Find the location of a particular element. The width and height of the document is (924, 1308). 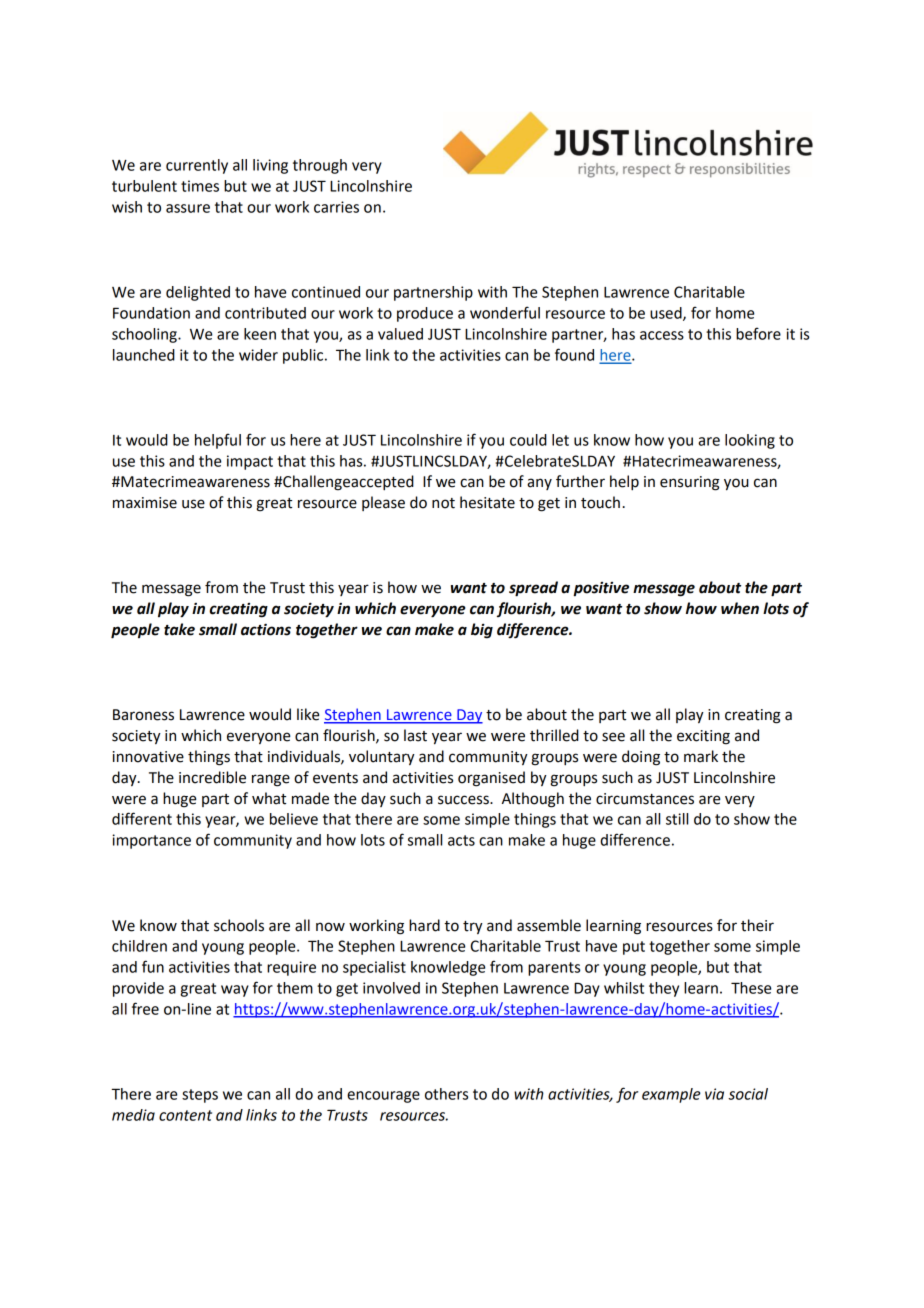

carries is located at coordinates (336, 207).
